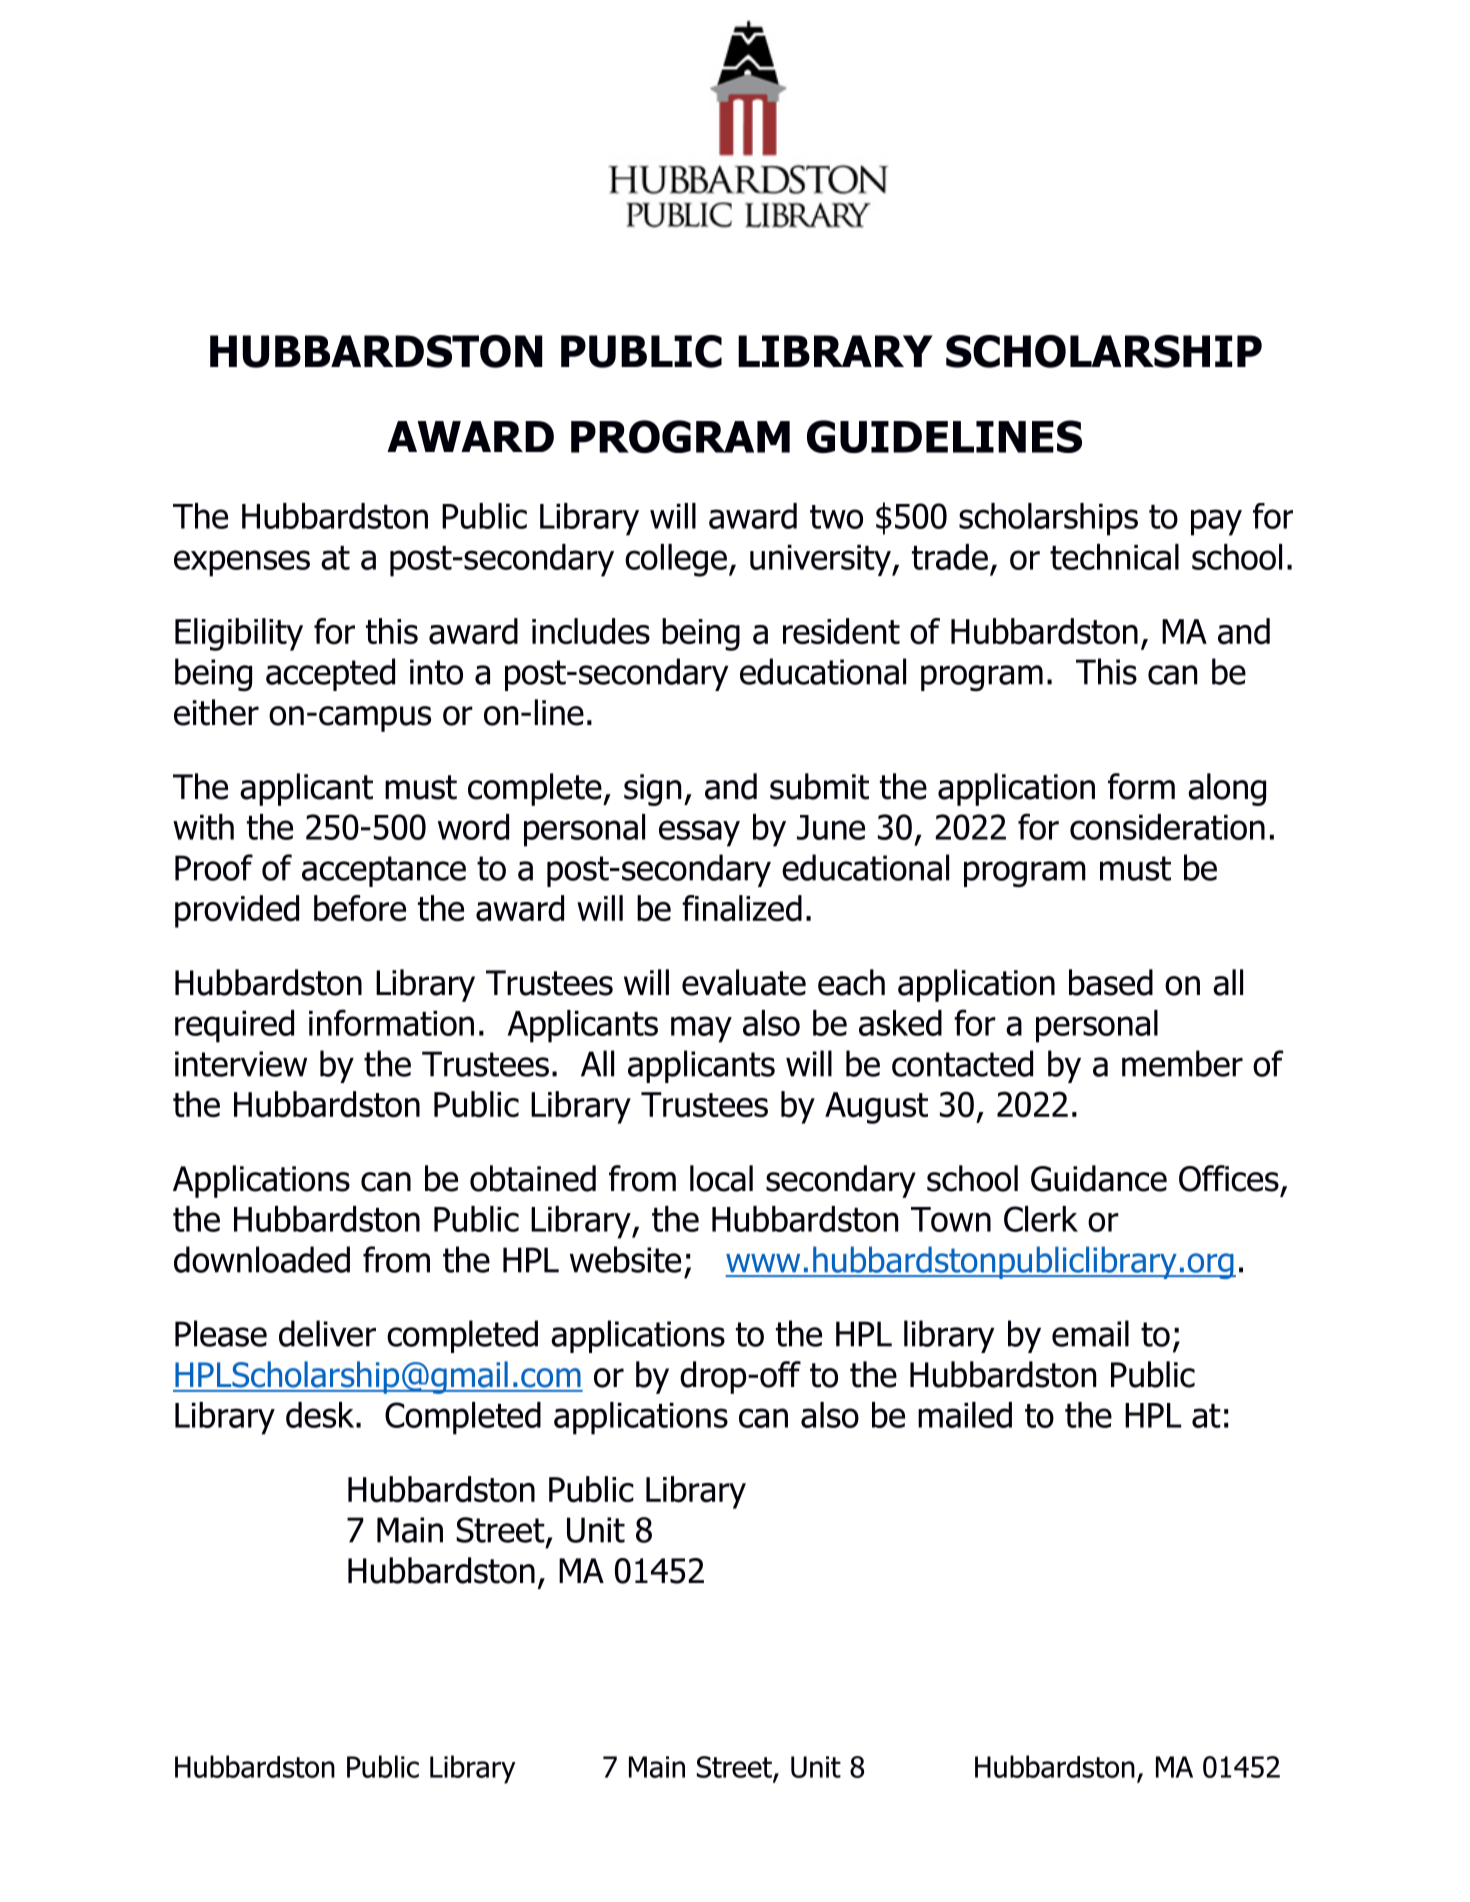  I want to click on downloaded, so click(262, 1259).
